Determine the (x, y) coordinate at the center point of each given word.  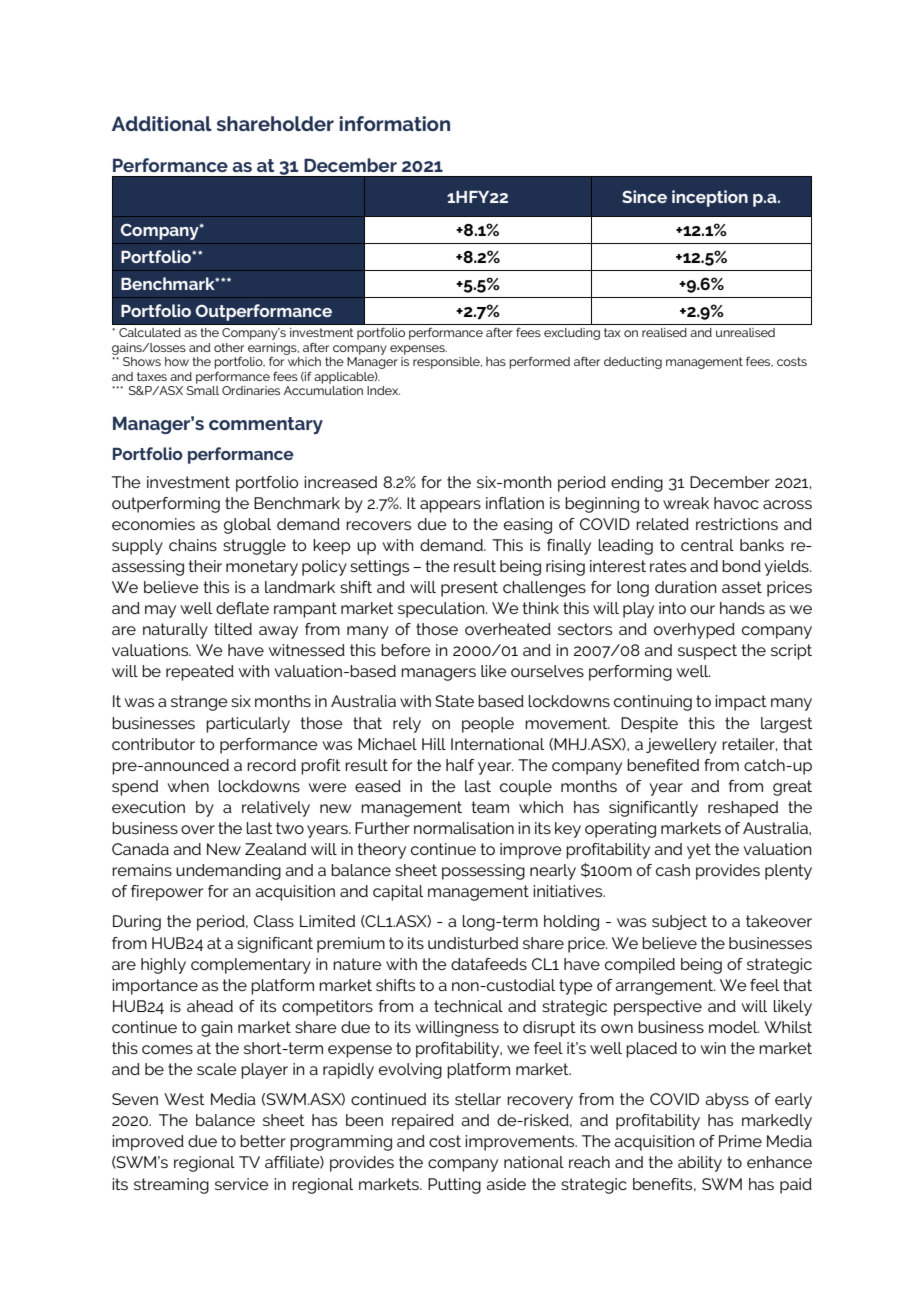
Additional (162, 123)
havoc (736, 503)
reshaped (743, 809)
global (247, 526)
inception (710, 198)
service (242, 1184)
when (188, 786)
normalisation (464, 828)
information (395, 123)
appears (450, 506)
